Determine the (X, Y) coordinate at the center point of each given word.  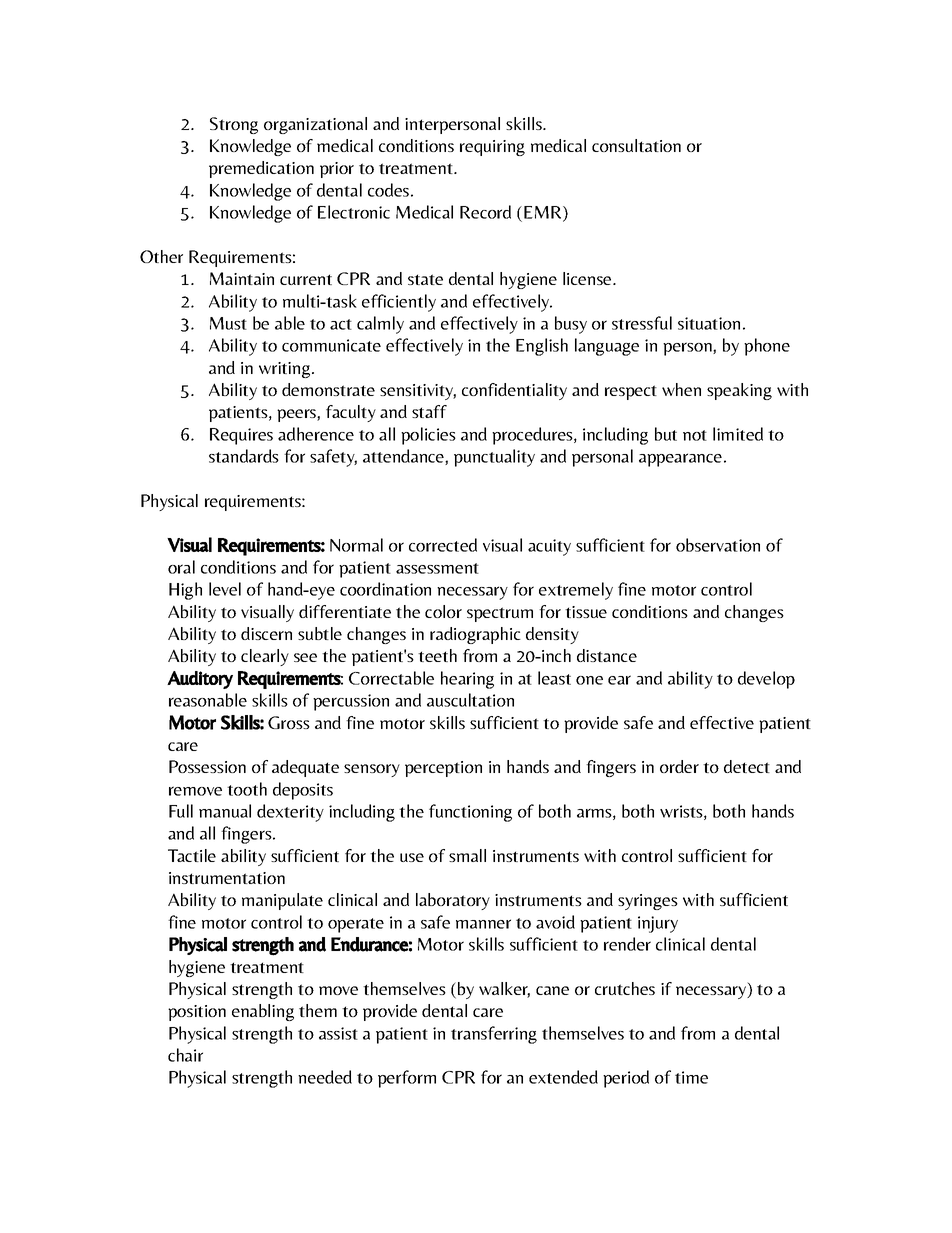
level (225, 589)
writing (286, 370)
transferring (494, 1035)
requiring (492, 148)
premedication (261, 169)
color (443, 611)
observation (718, 545)
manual (225, 811)
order (679, 766)
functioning (470, 813)
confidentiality (514, 391)
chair (185, 1055)
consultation (636, 145)
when (681, 389)
